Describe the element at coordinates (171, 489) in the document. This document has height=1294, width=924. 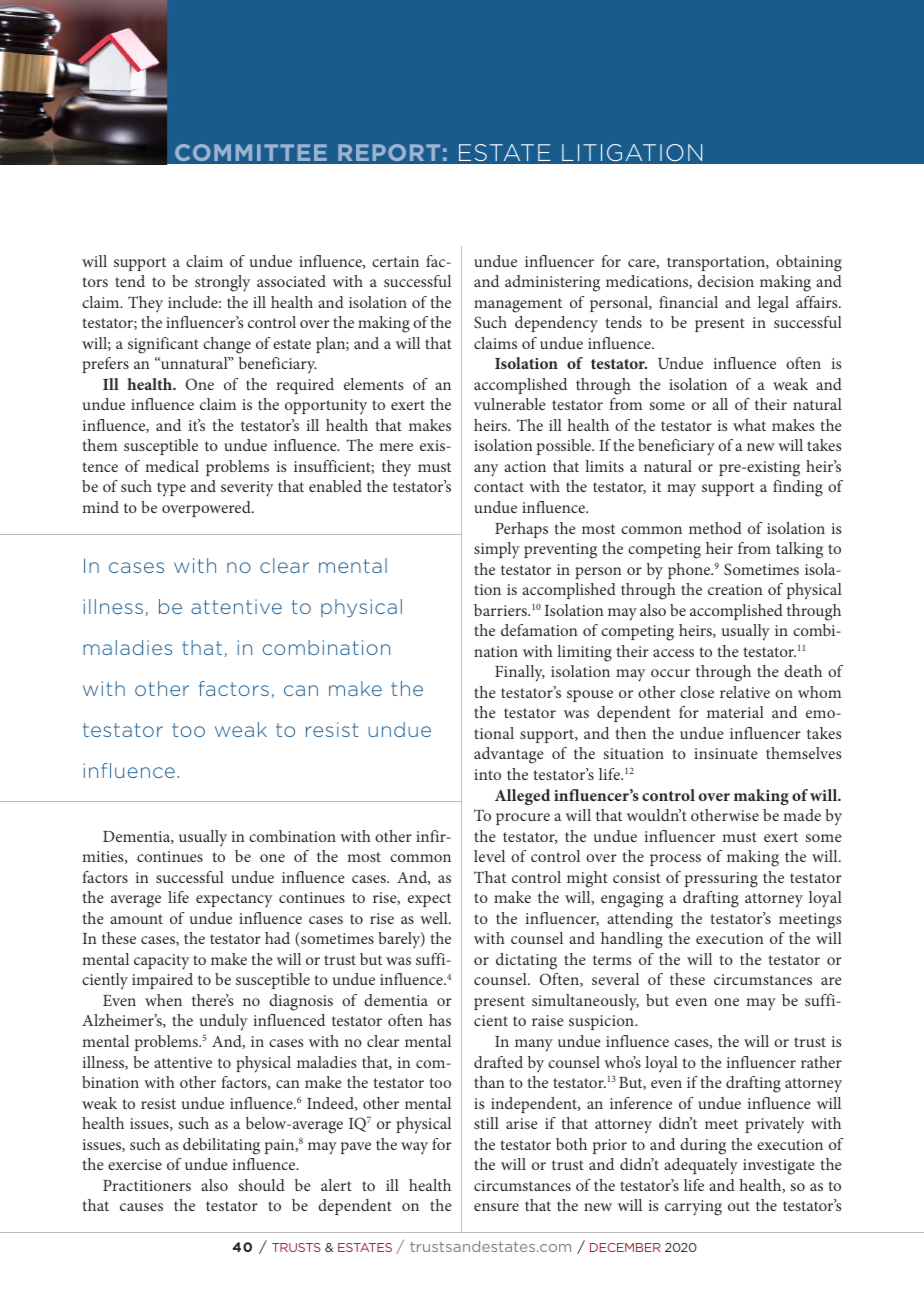
I see `type` at that location.
